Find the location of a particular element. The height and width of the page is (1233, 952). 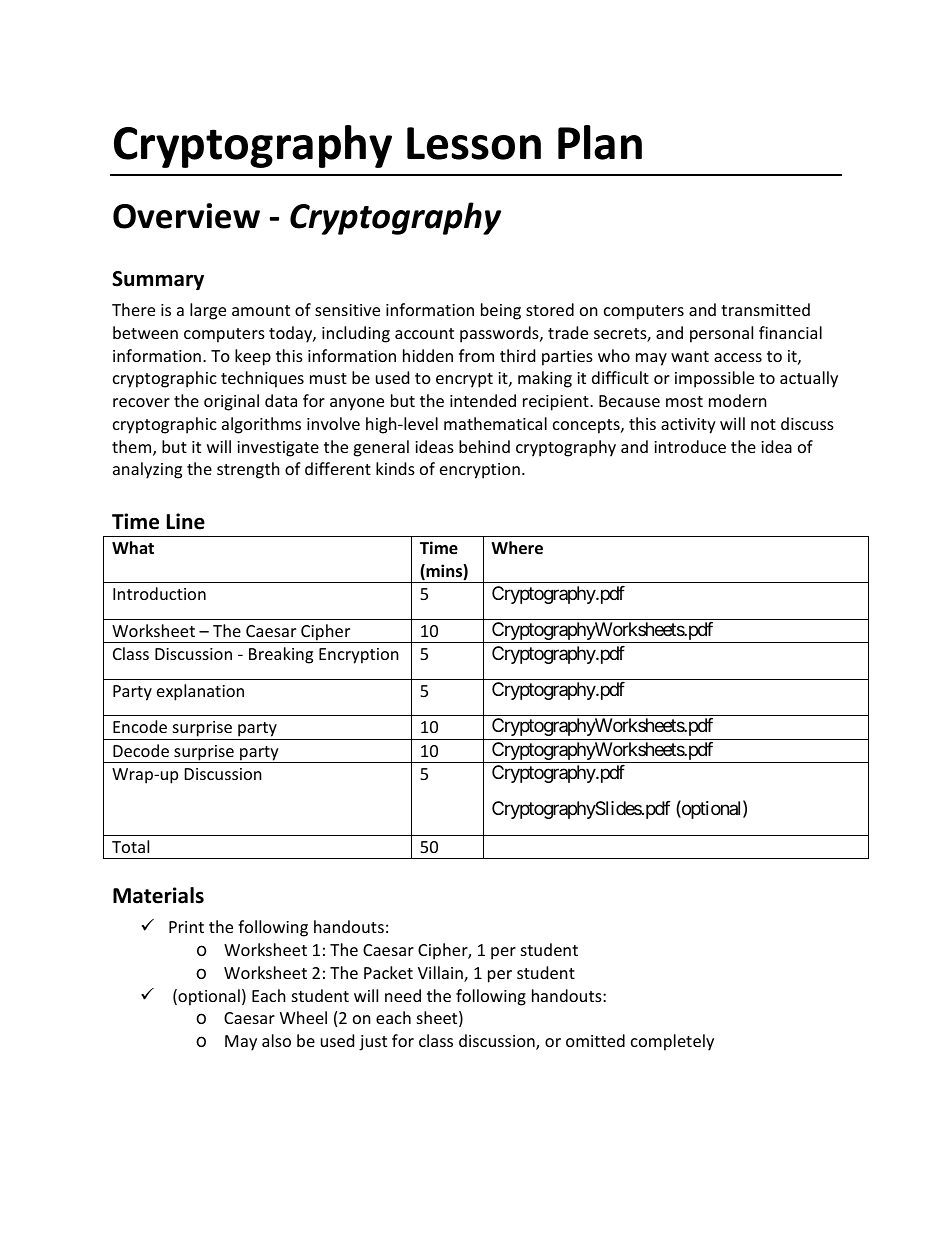

also is located at coordinates (276, 1040).
